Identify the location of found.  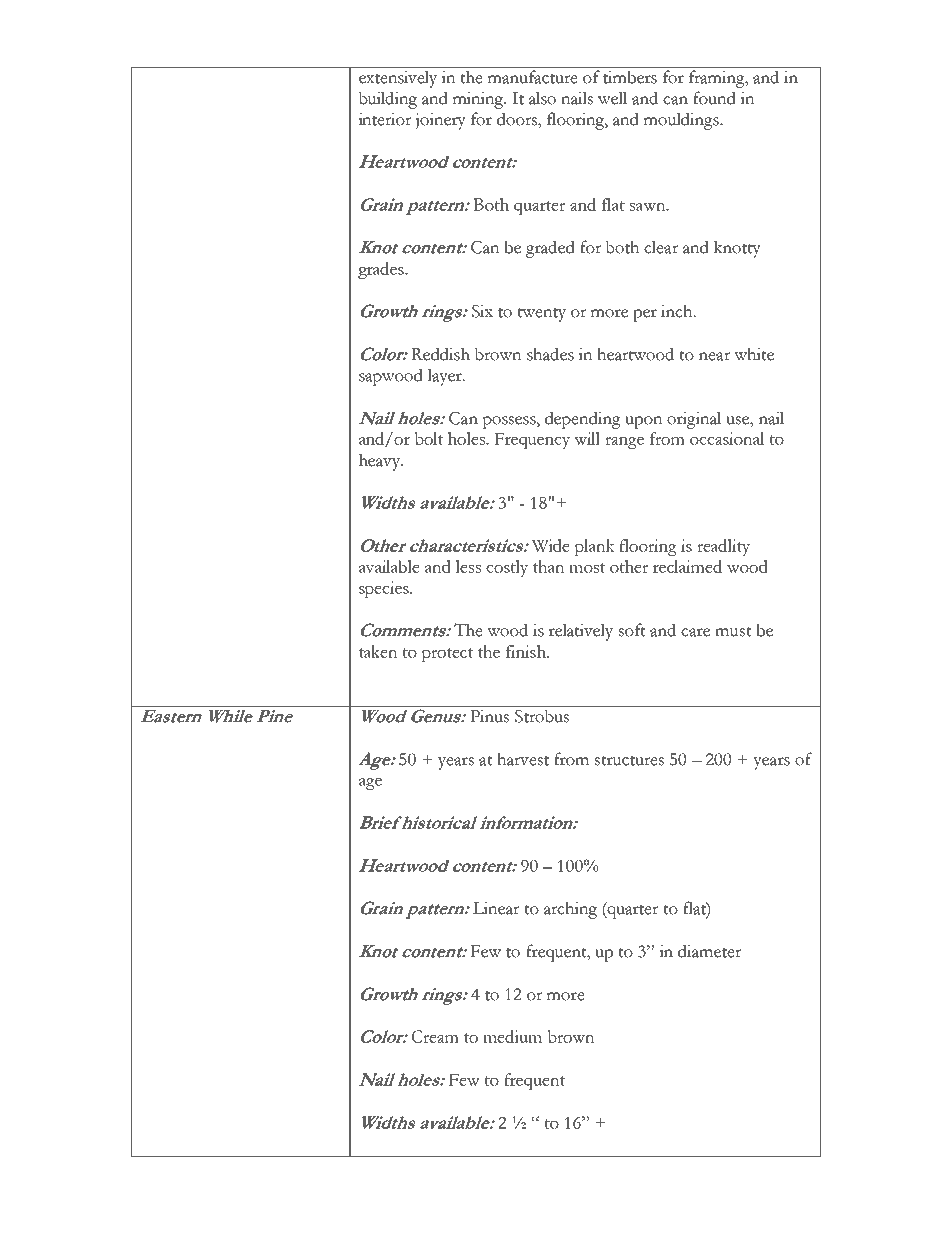
(714, 98).
